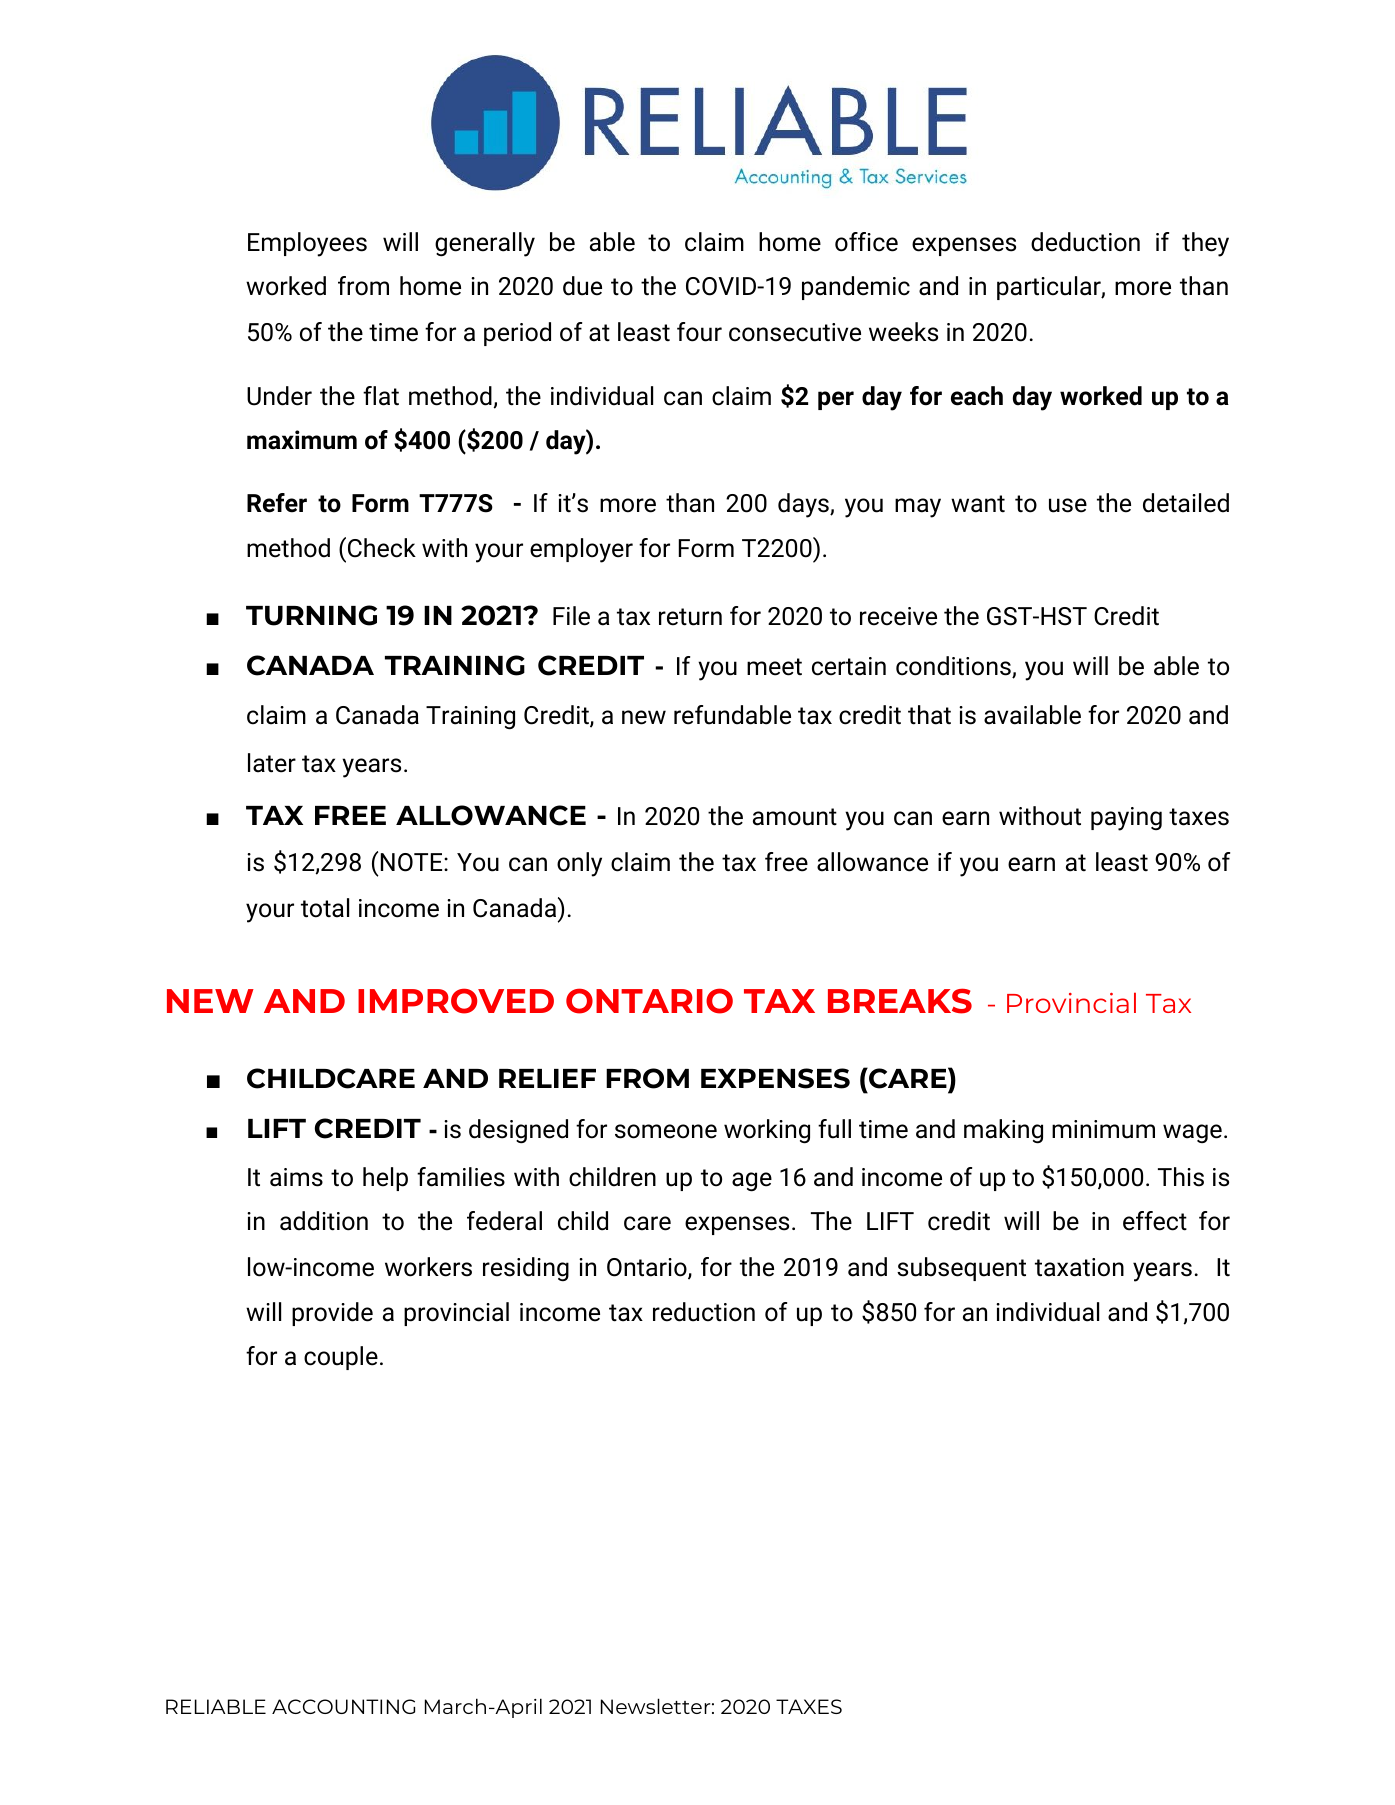 Image resolution: width=1395 pixels, height=1805 pixels. I want to click on four, so click(699, 332).
